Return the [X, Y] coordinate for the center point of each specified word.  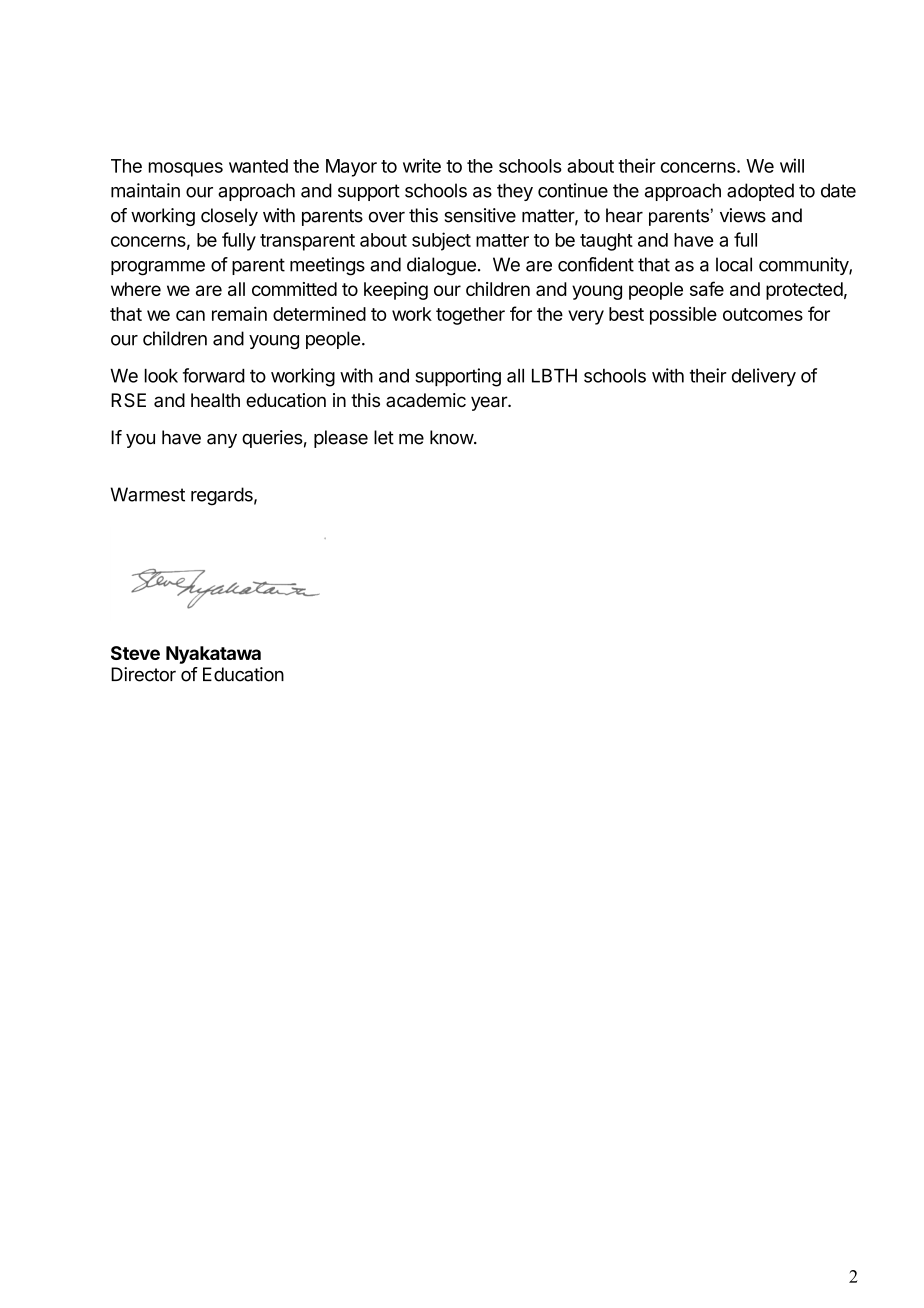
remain [239, 314]
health [215, 400]
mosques [186, 169]
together [470, 316]
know [452, 437]
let [384, 437]
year [490, 403]
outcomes [763, 314]
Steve [135, 653]
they [515, 192]
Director [143, 674]
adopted [760, 192]
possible [683, 316]
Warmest [148, 494]
